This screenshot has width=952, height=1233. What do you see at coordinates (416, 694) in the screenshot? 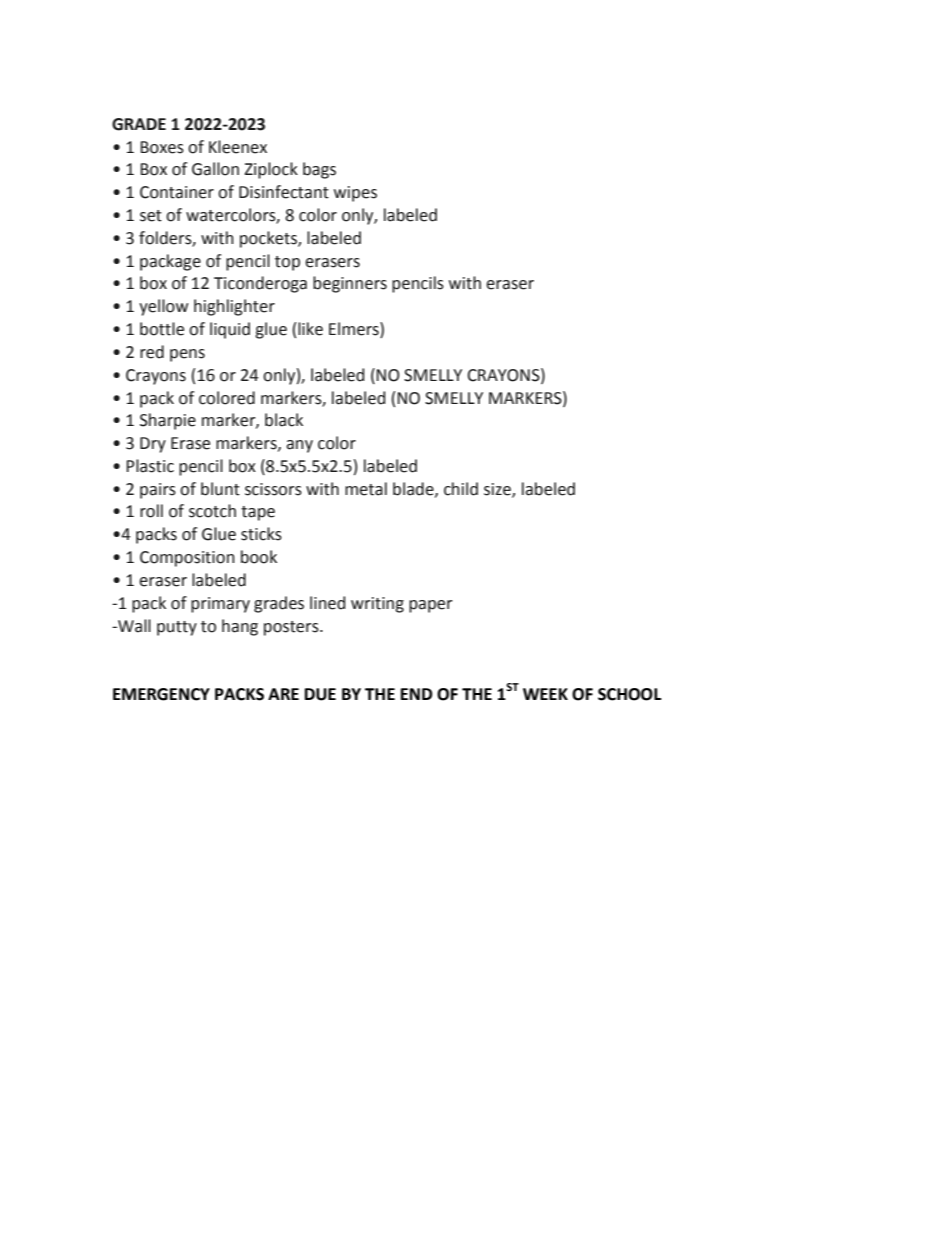
I see `END` at bounding box center [416, 694].
